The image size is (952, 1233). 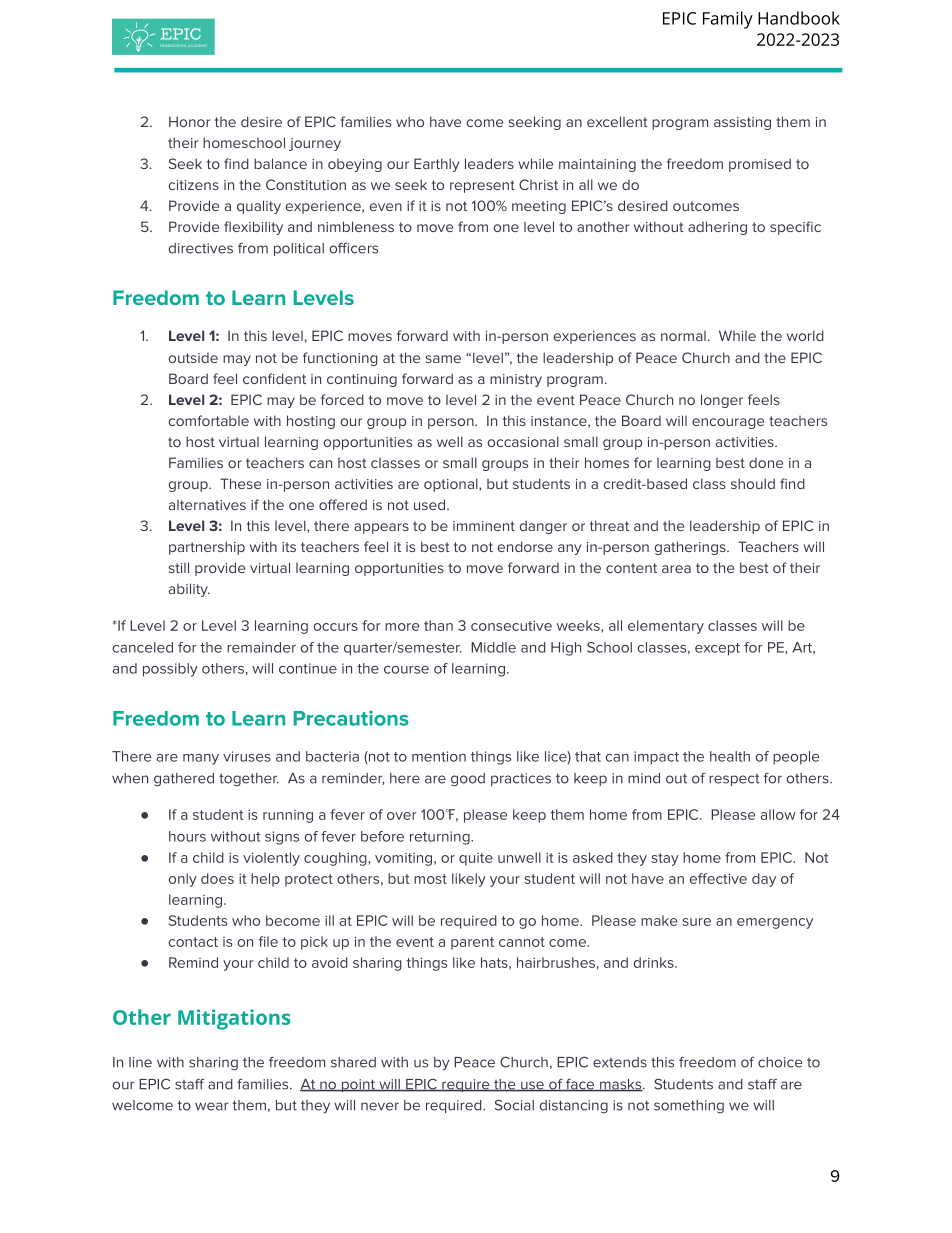 I want to click on wear, so click(x=212, y=1106).
